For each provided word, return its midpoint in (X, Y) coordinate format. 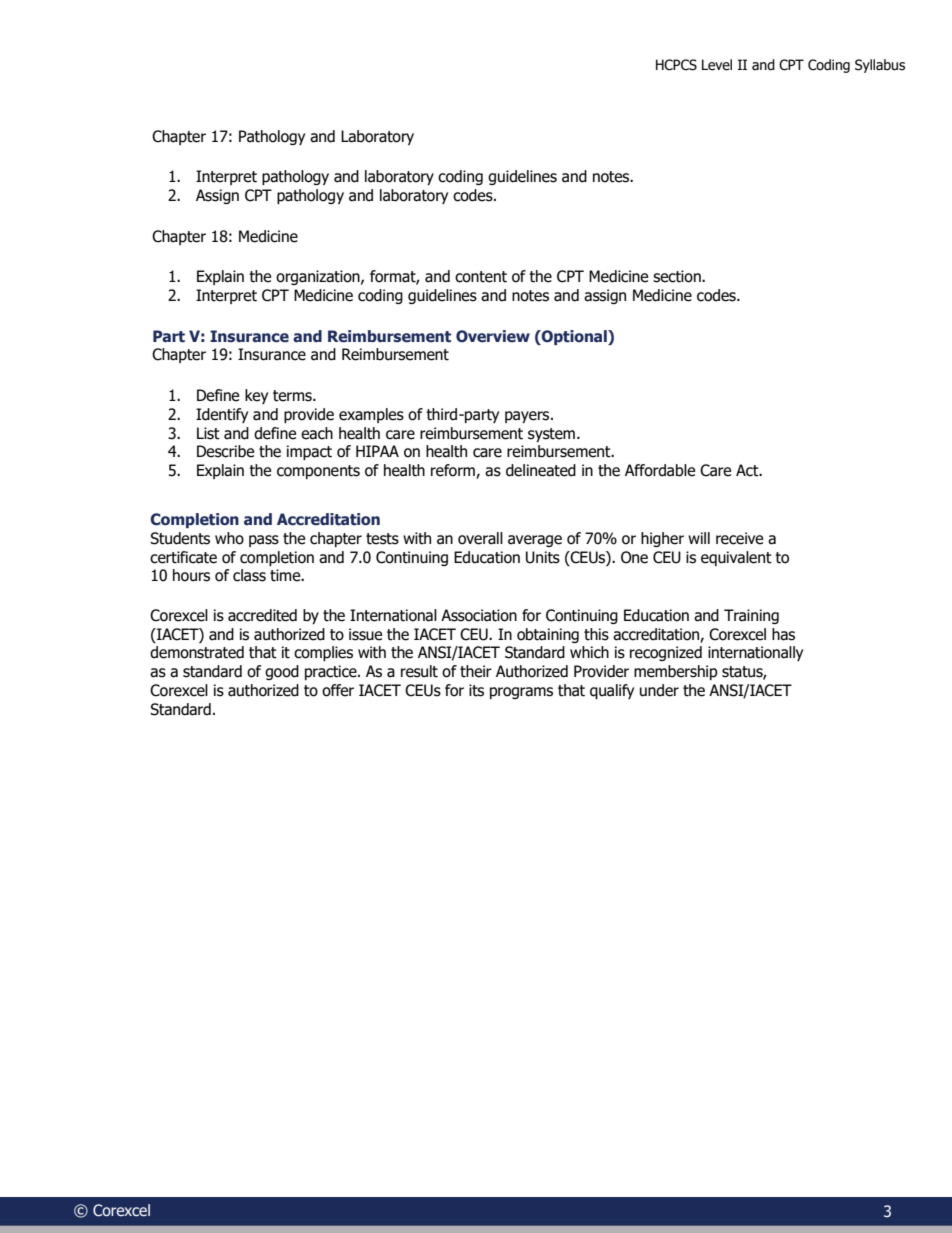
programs (521, 693)
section (678, 276)
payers (528, 417)
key (256, 396)
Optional (574, 337)
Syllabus (880, 66)
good (282, 672)
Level (717, 65)
